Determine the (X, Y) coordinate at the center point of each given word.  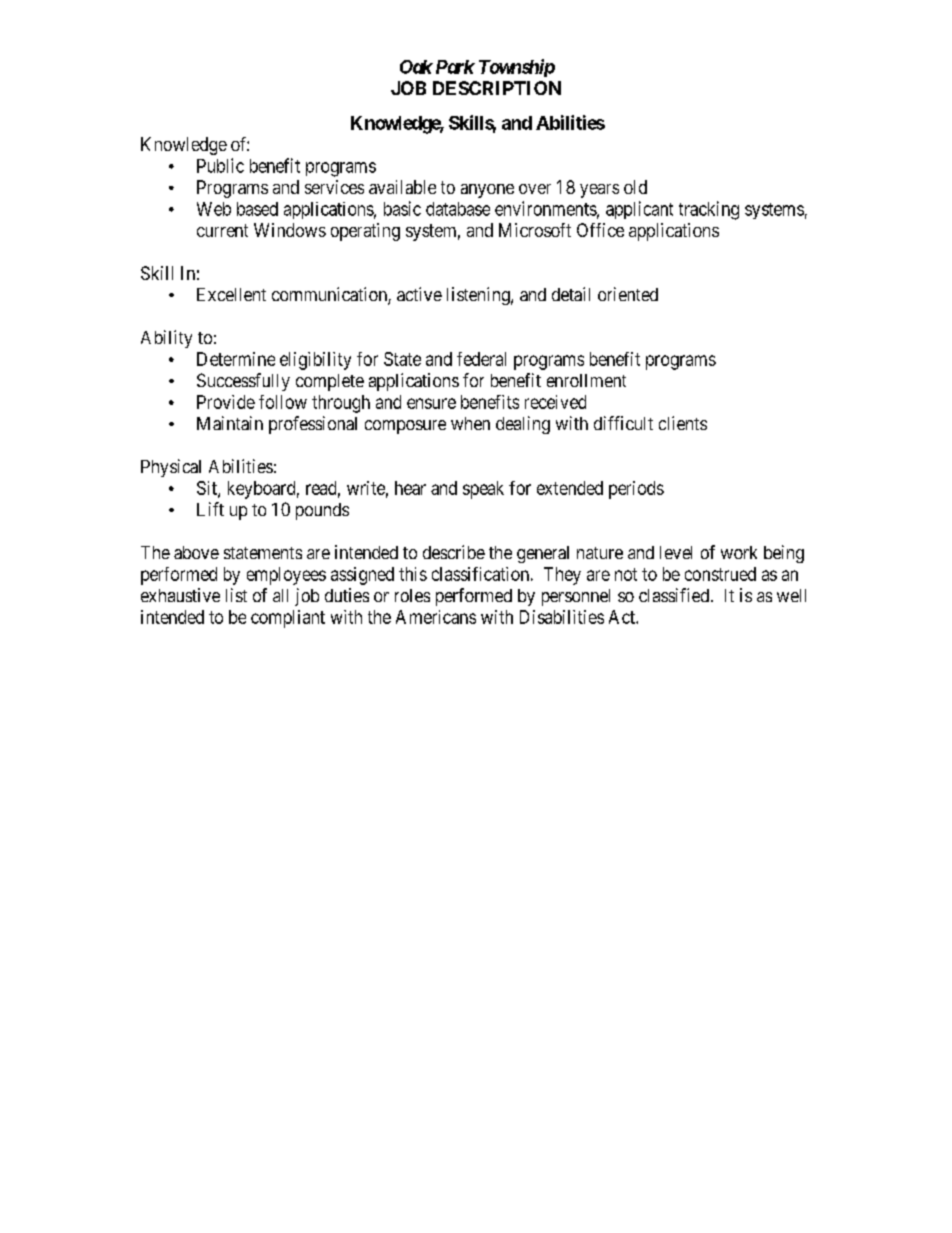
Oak (416, 67)
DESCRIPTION (497, 88)
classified (674, 595)
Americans (436, 617)
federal (481, 359)
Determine (236, 359)
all (280, 595)
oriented (628, 294)
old (635, 187)
